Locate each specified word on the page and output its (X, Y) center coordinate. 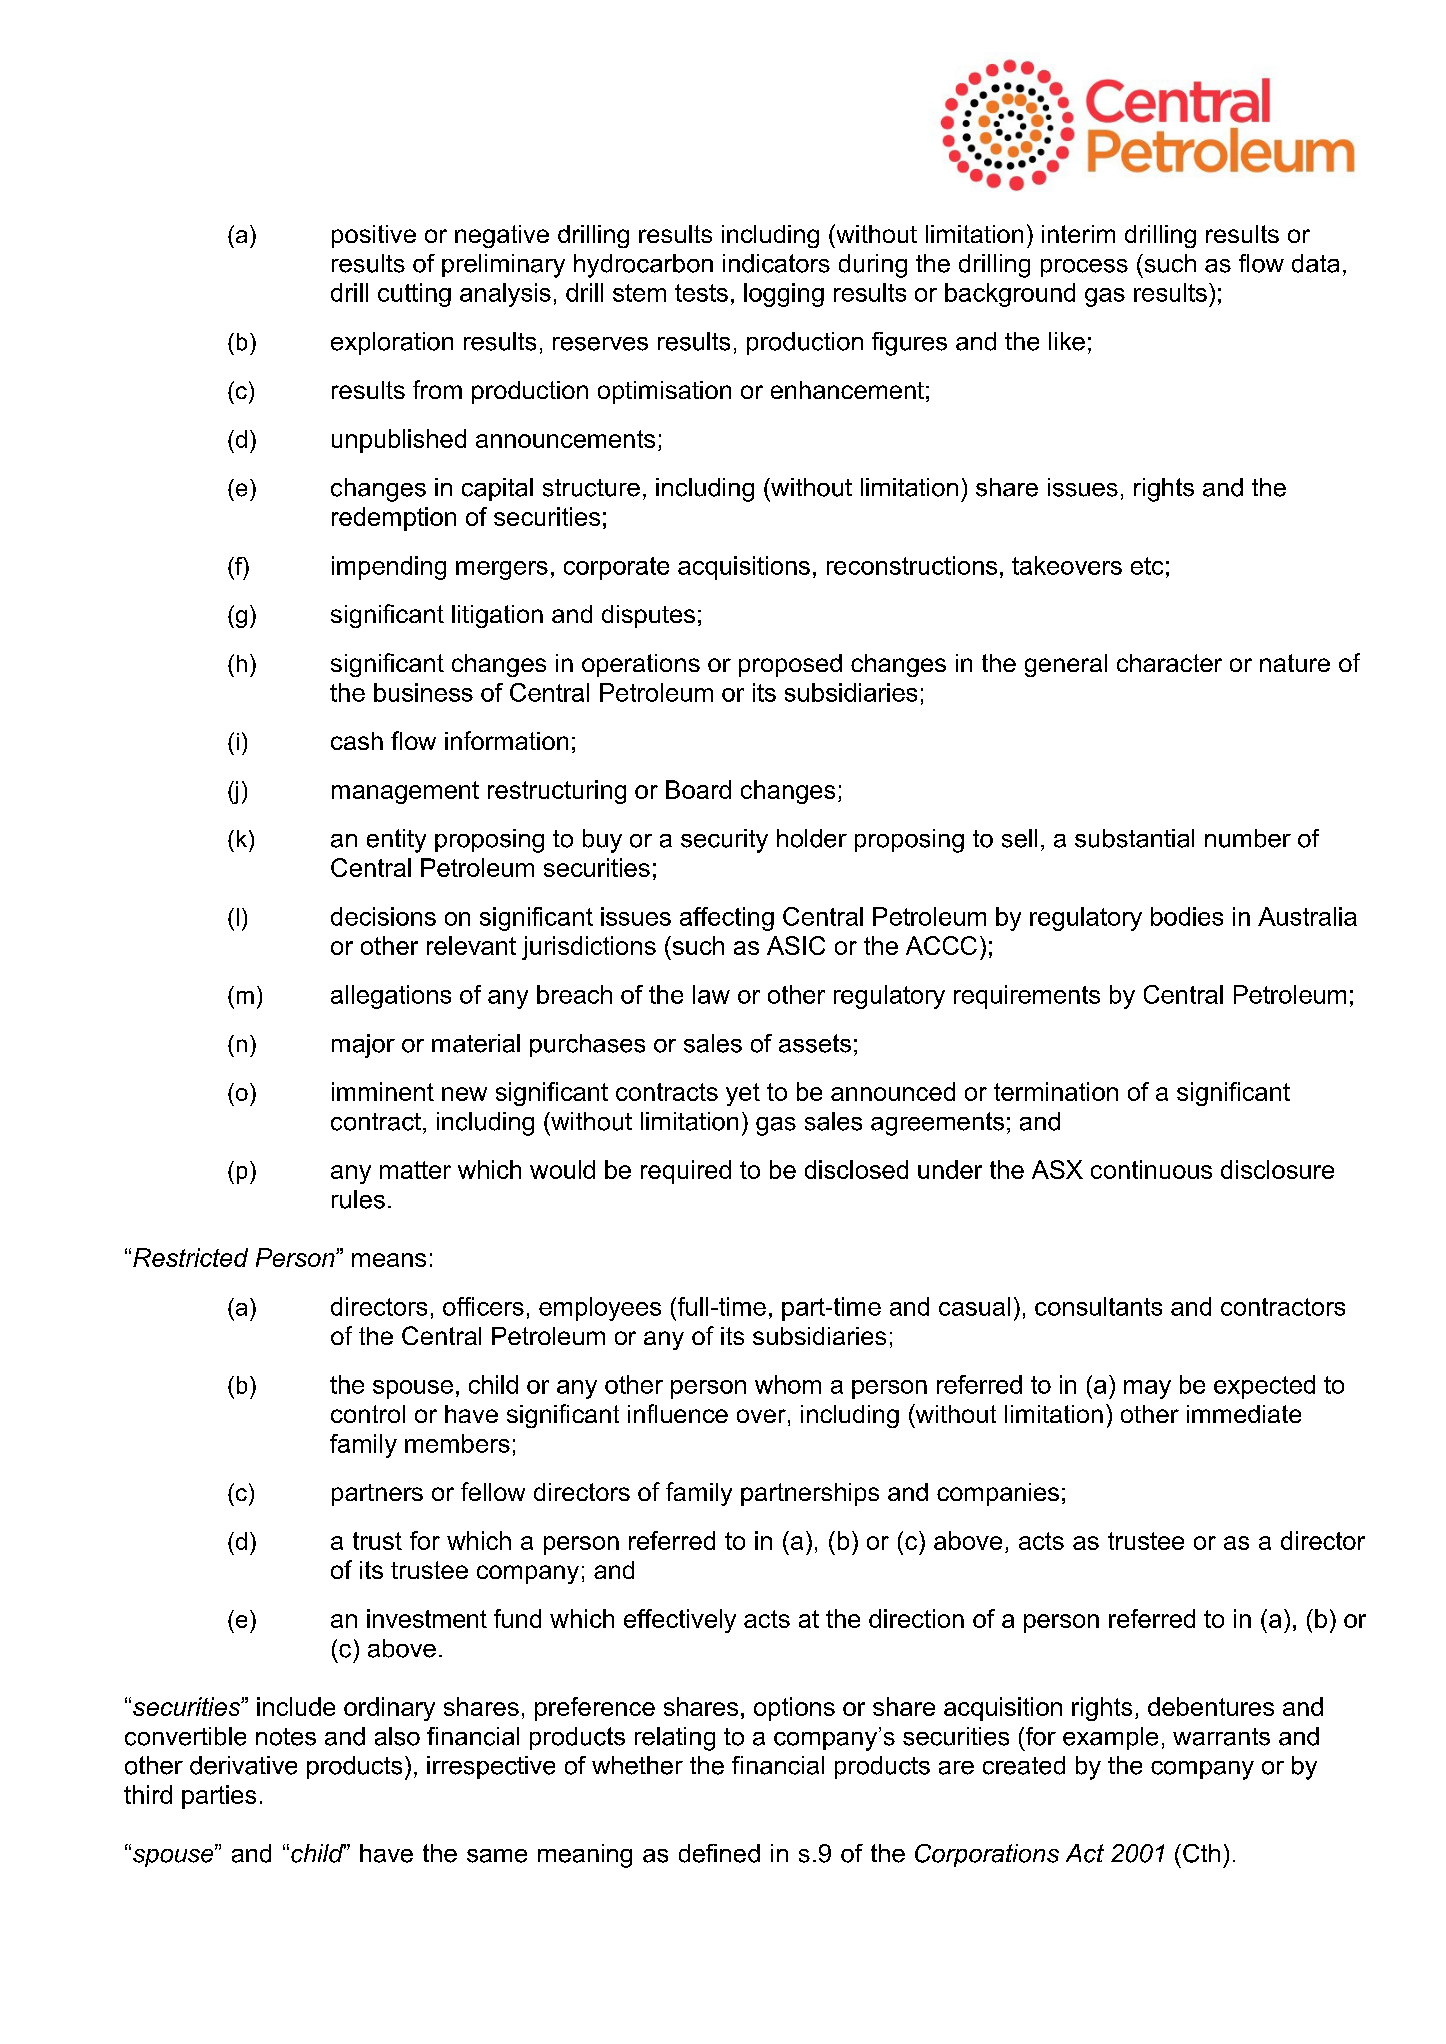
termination (1056, 1091)
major (363, 1046)
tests (701, 293)
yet (743, 1094)
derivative (243, 1765)
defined (719, 1853)
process (1084, 268)
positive (374, 236)
